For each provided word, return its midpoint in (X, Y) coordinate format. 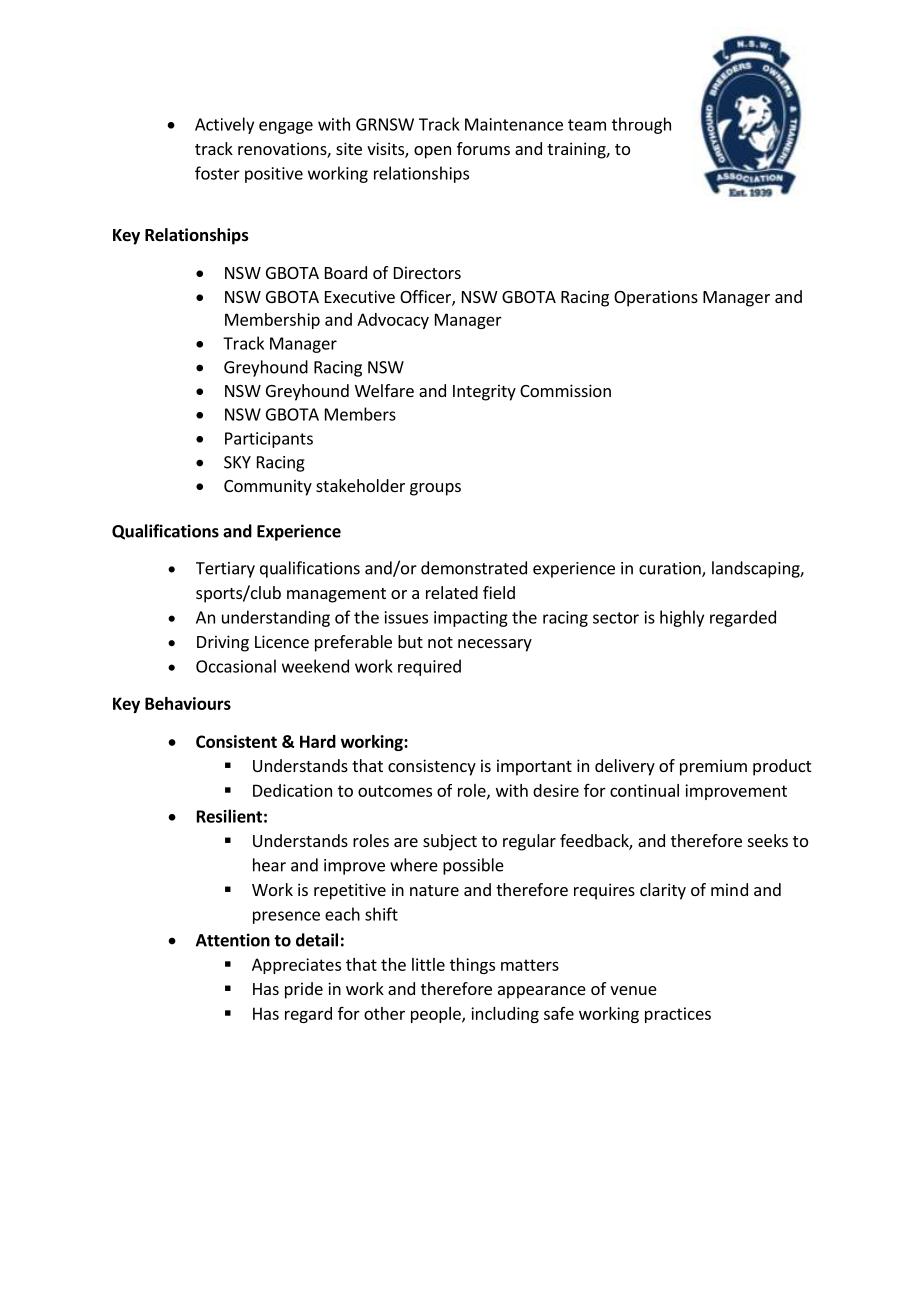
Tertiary (225, 570)
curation (671, 569)
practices (678, 1015)
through (641, 125)
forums (483, 148)
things (472, 966)
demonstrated (474, 568)
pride (304, 990)
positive (274, 175)
